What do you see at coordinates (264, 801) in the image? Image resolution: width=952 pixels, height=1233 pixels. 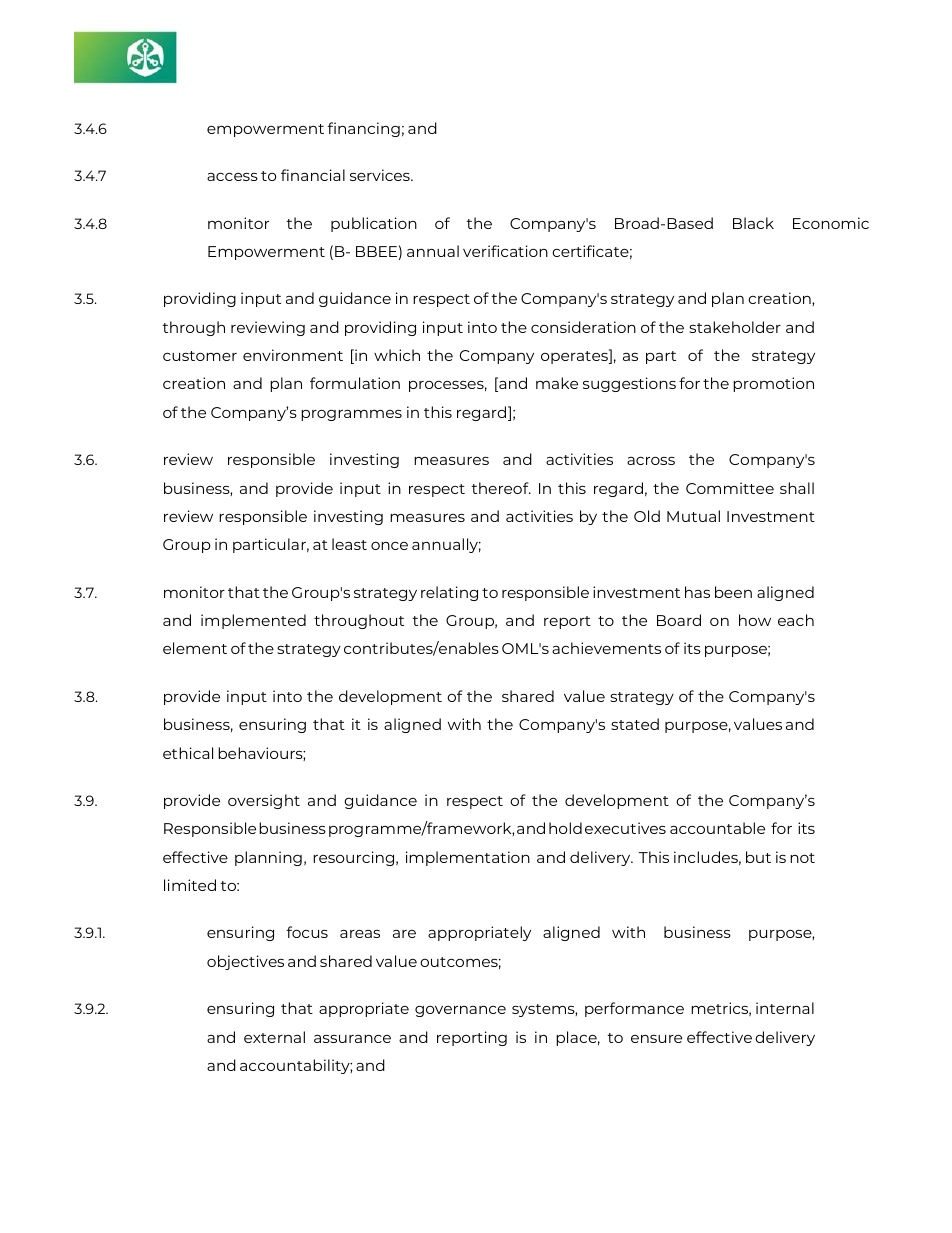 I see `oversight` at bounding box center [264, 801].
